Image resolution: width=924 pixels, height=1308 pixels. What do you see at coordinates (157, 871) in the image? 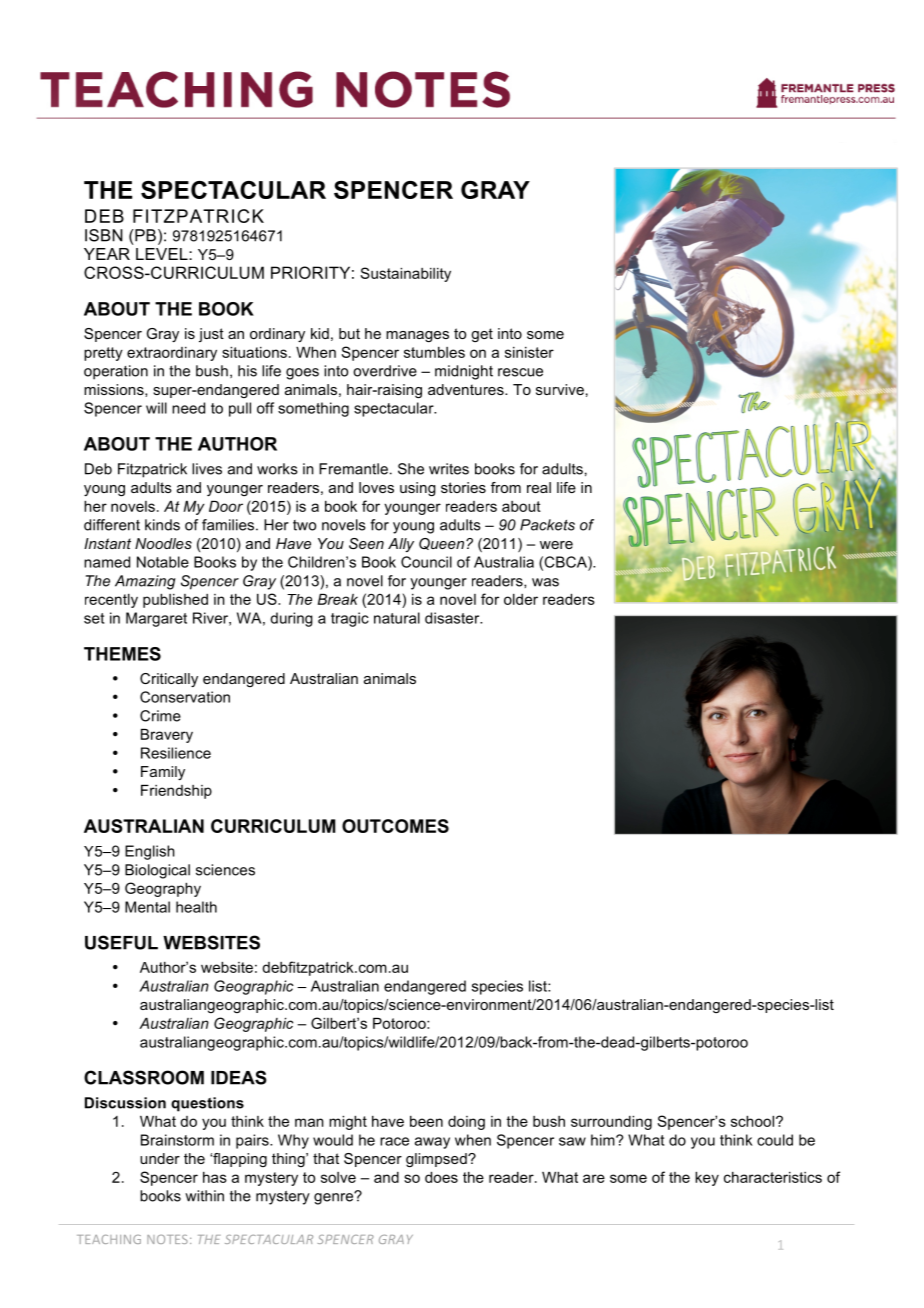
I see `Biological` at bounding box center [157, 871].
